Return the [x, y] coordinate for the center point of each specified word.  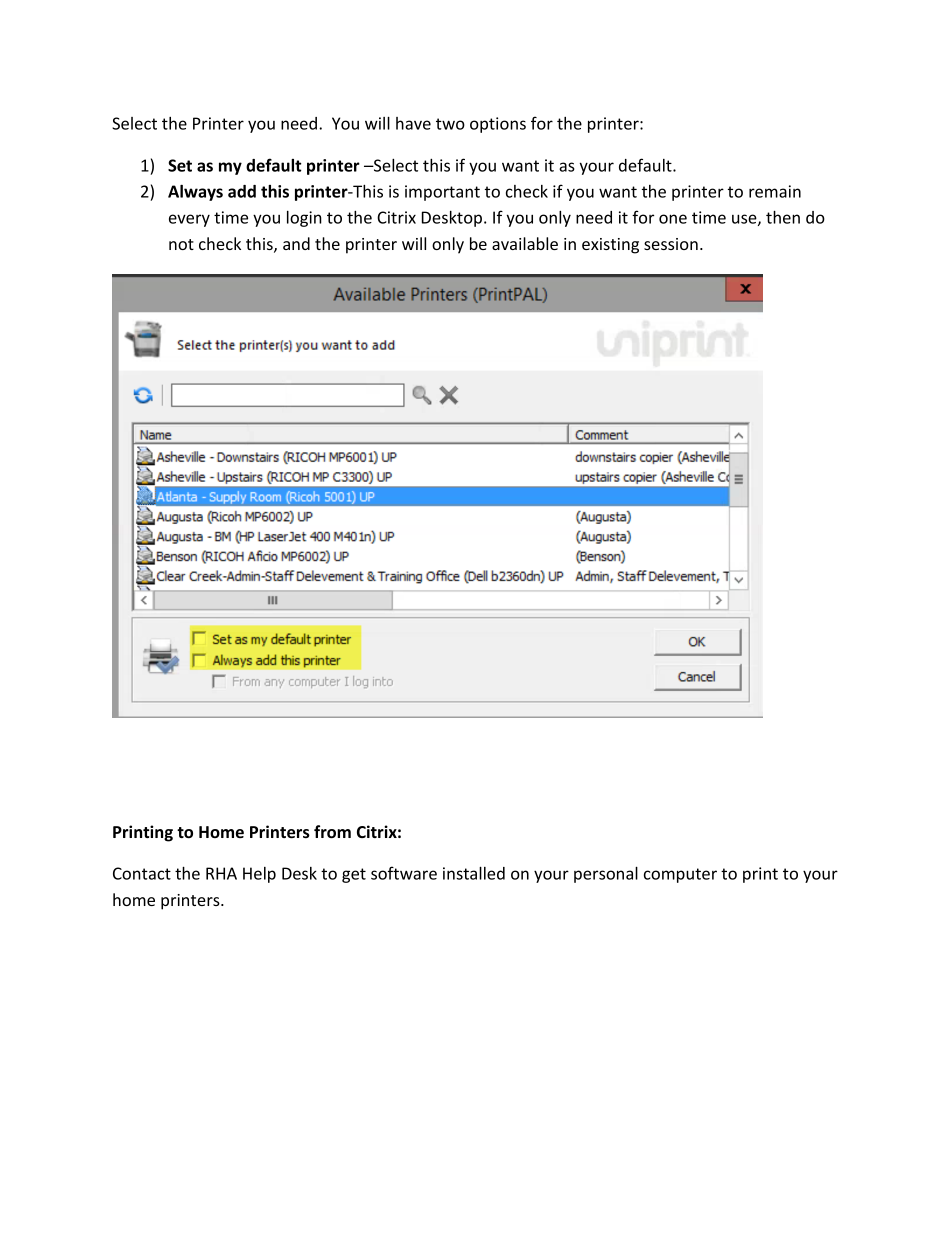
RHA [221, 873]
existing [610, 246]
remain [775, 191]
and [296, 243]
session [671, 244]
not [181, 244]
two [450, 124]
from [332, 832]
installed [474, 873]
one [673, 219]
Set [180, 165]
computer [680, 875]
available [525, 243]
